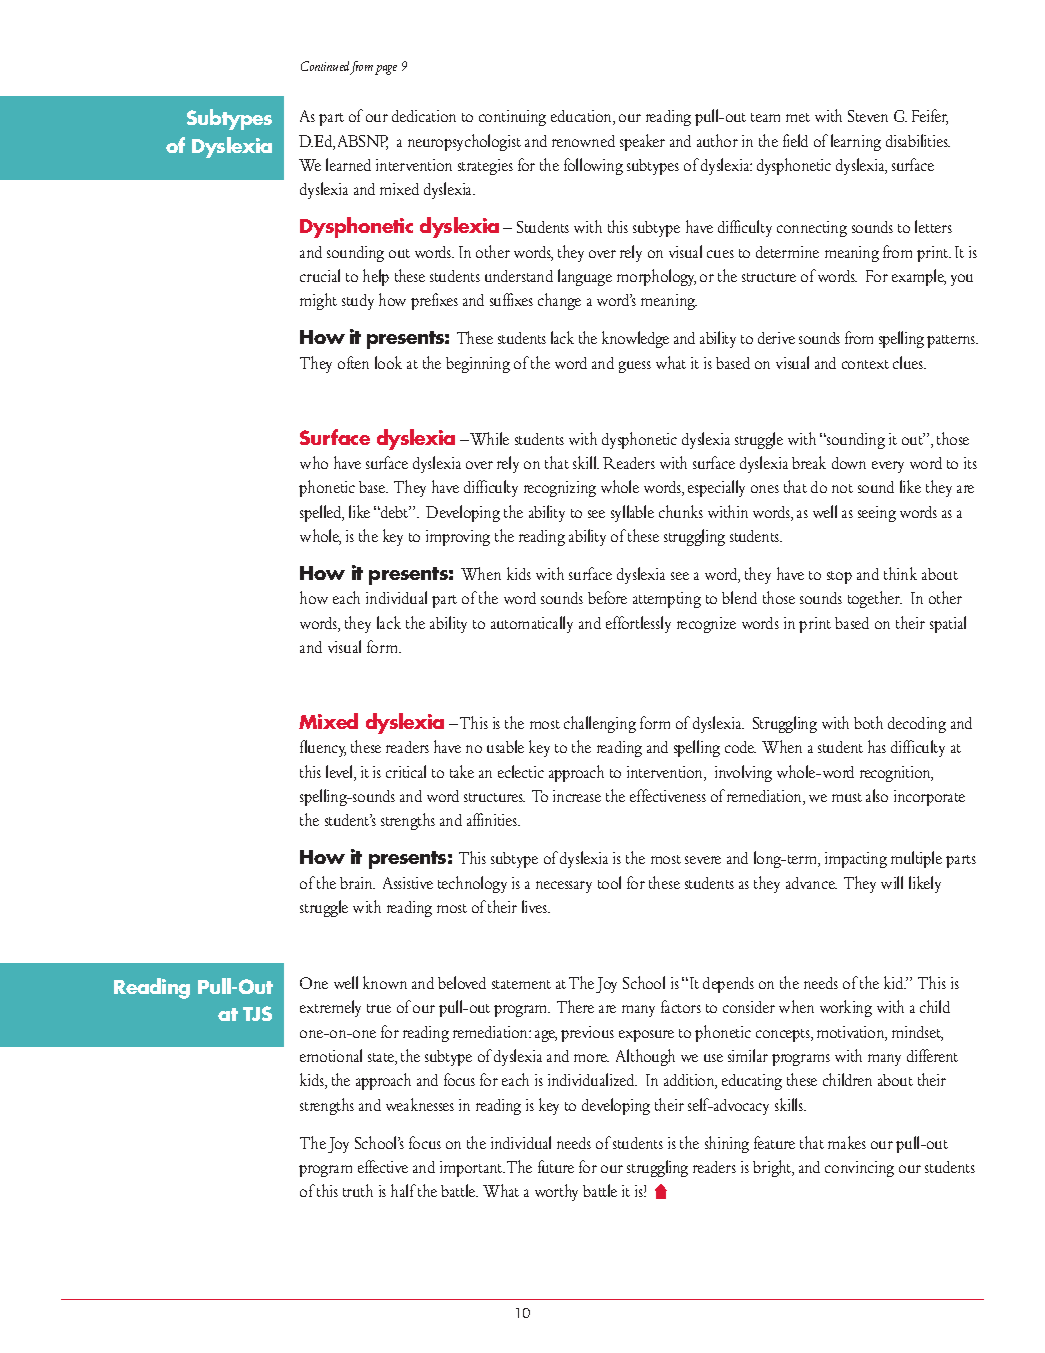  Describe the element at coordinates (635, 367) in the page. I see `guess` at that location.
